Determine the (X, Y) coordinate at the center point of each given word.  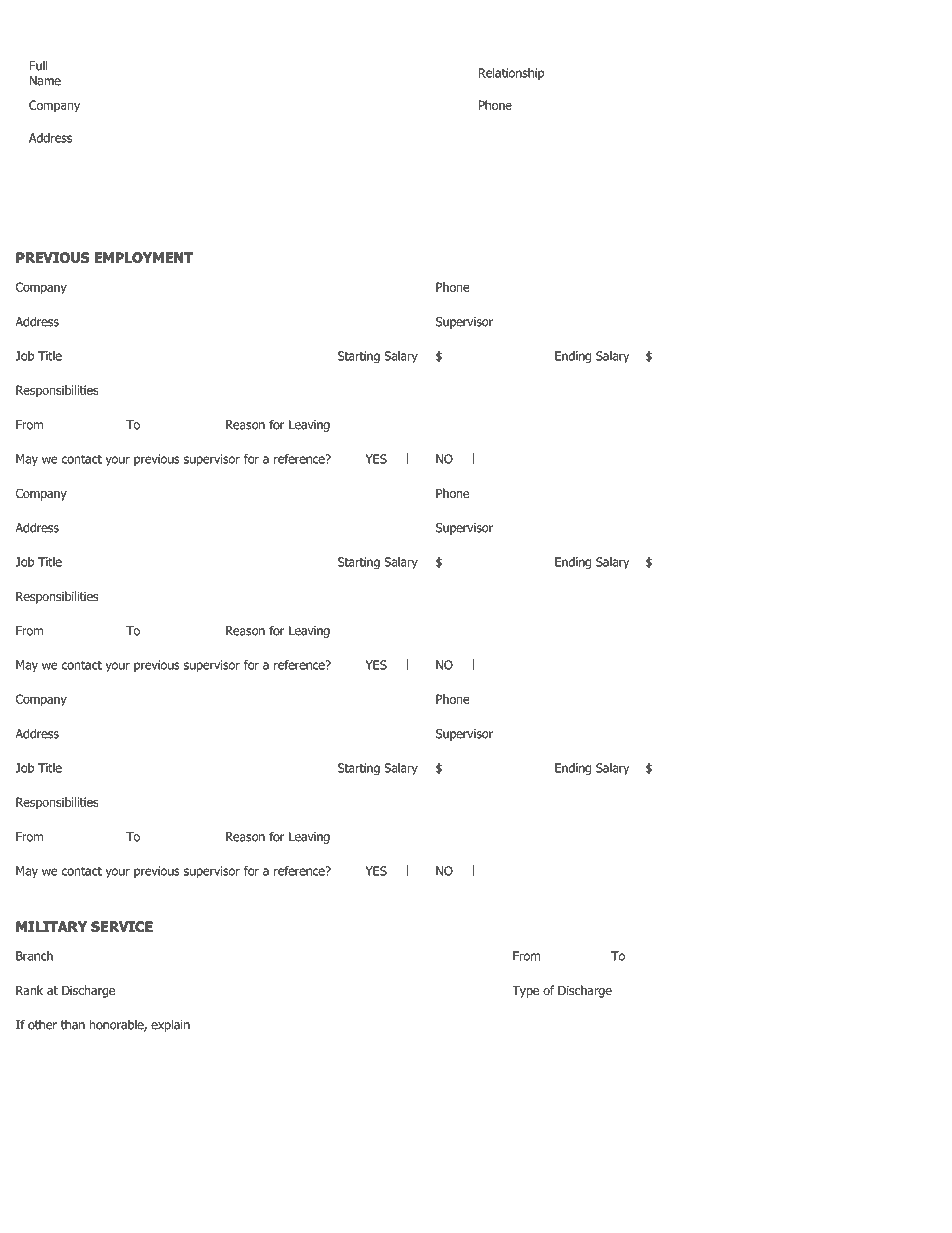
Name (45, 81)
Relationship (511, 74)
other (42, 1024)
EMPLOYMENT (144, 257)
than (73, 1024)
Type (526, 992)
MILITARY (51, 926)
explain (170, 1025)
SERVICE (122, 926)
